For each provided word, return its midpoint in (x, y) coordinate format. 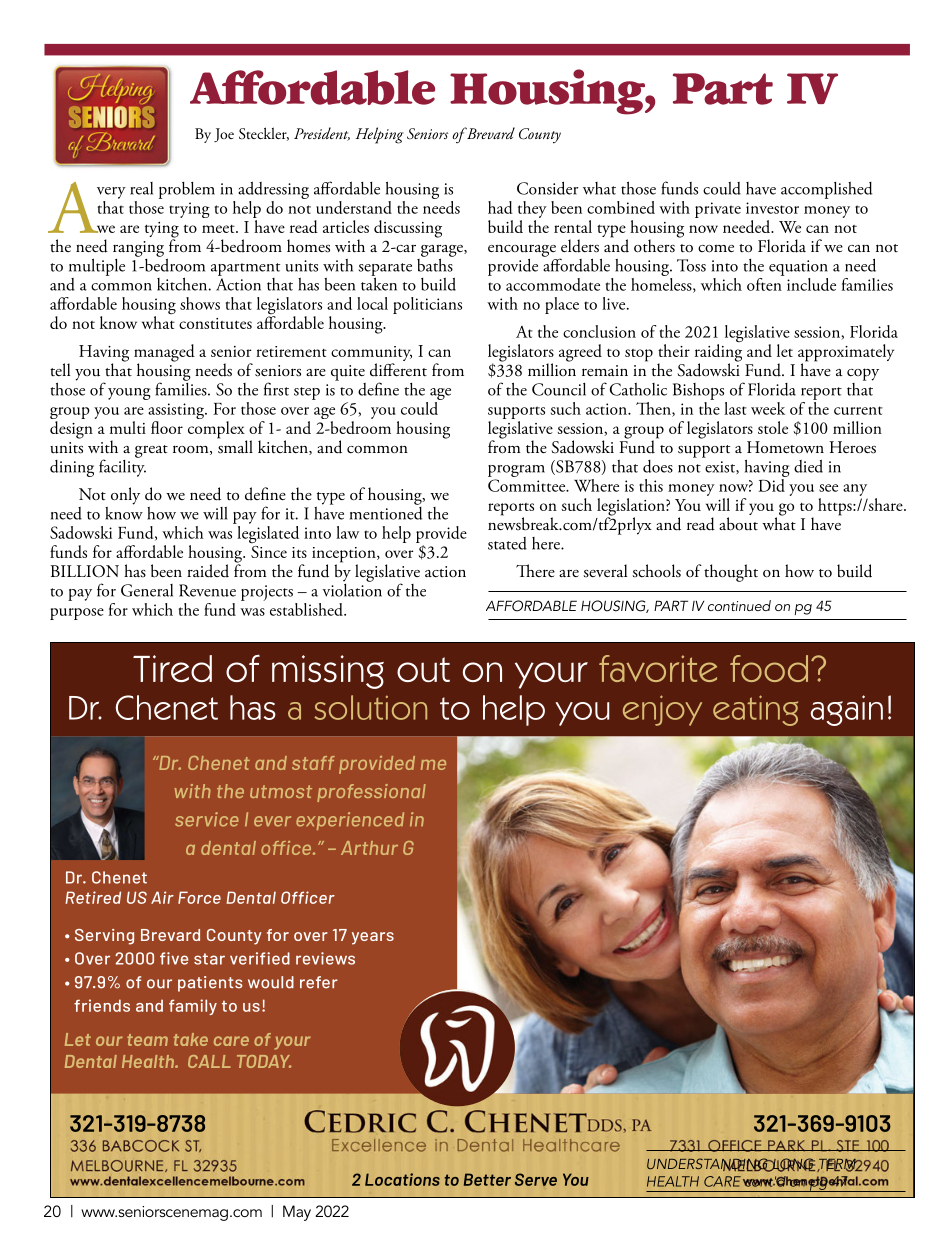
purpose (77, 614)
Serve (536, 1179)
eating (755, 710)
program (516, 471)
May (297, 1213)
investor (772, 208)
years (373, 938)
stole (773, 427)
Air (162, 897)
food (769, 668)
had (500, 207)
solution (370, 707)
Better (487, 1179)
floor (167, 427)
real (141, 188)
